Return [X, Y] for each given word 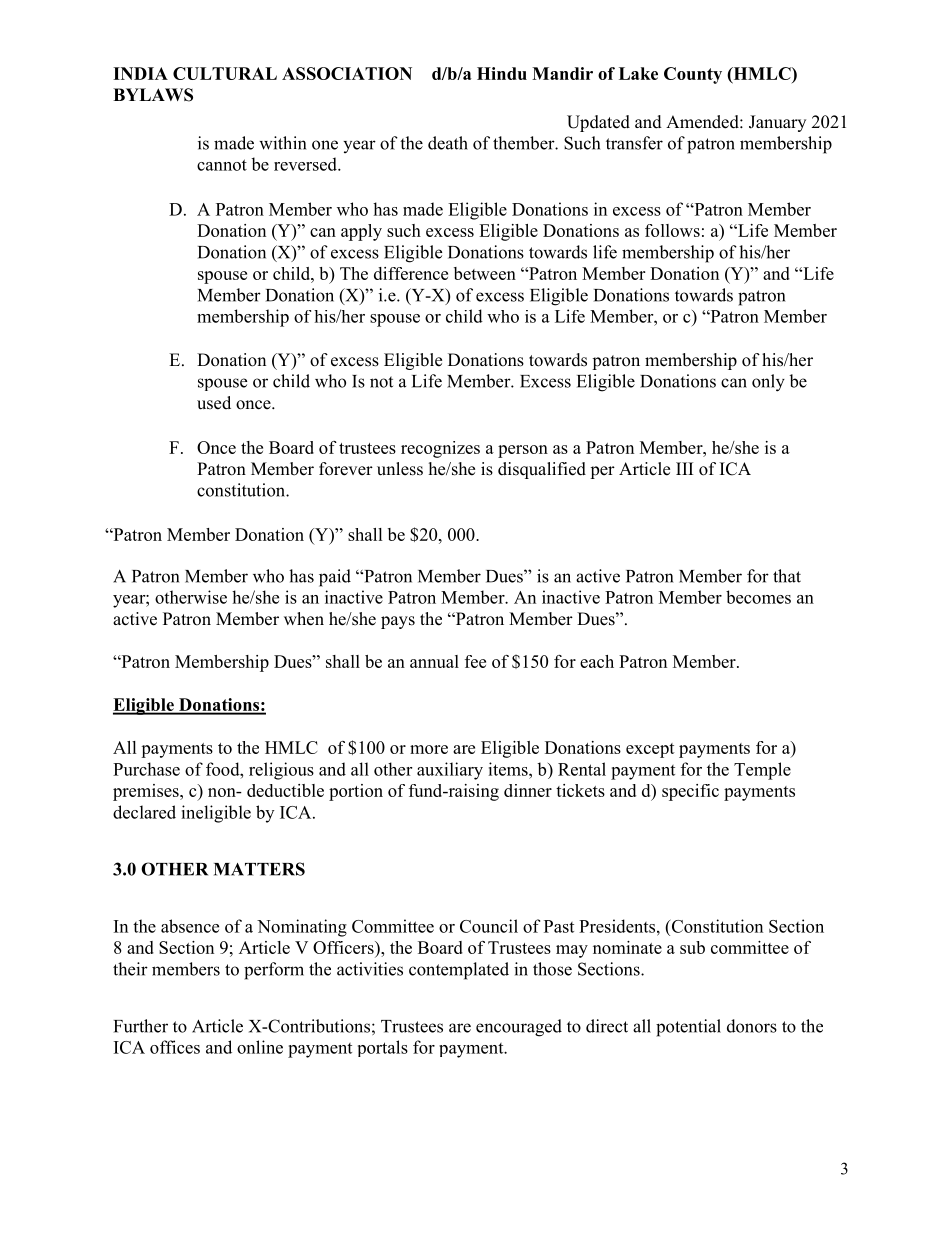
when [304, 619]
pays [398, 622]
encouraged [519, 1028]
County [693, 75]
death [448, 143]
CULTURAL [225, 73]
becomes [758, 597]
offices [175, 1047]
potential [688, 1028]
